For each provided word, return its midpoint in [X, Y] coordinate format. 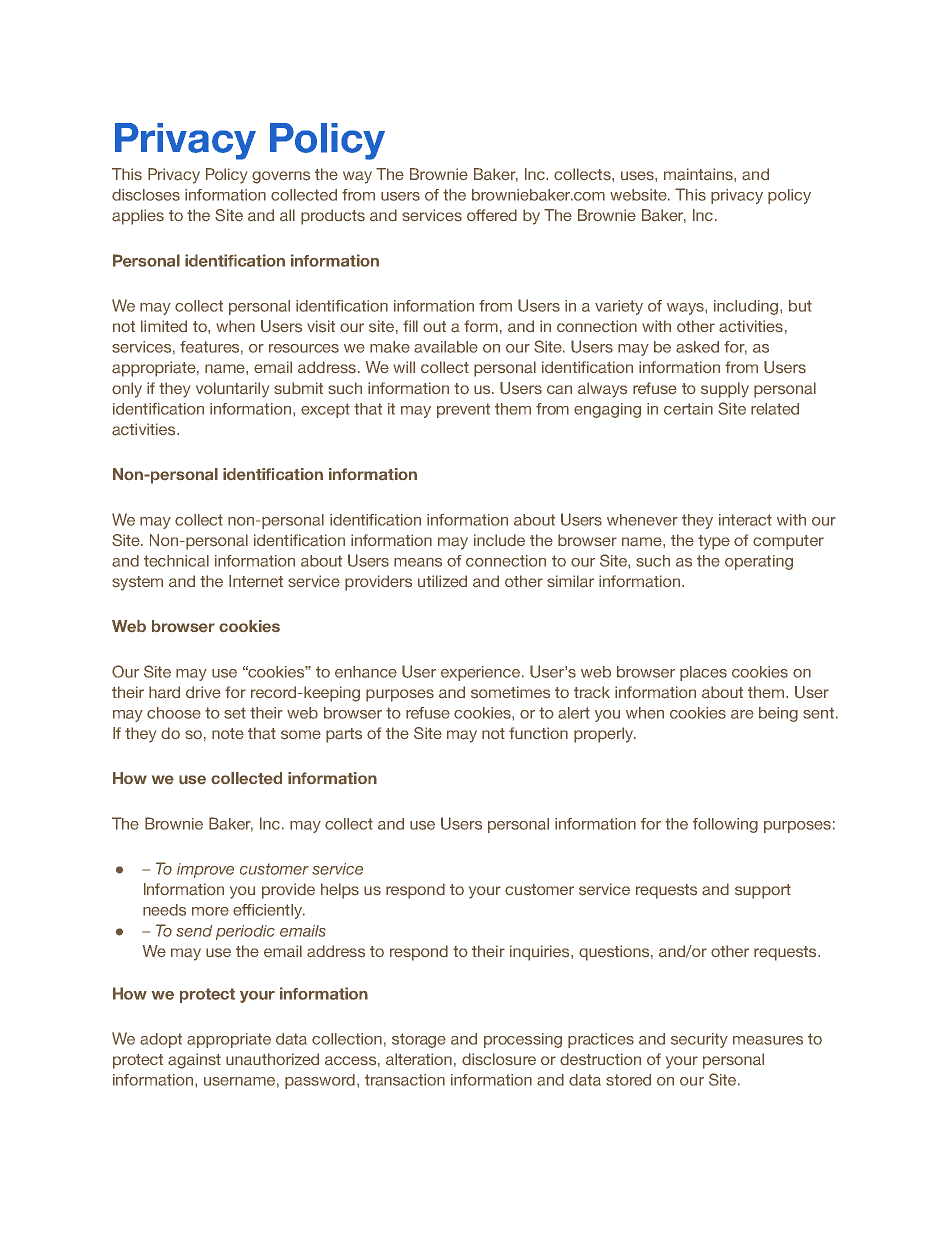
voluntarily [232, 390]
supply [725, 390]
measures [768, 1040]
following [725, 825]
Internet [256, 581]
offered [492, 215]
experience [482, 673]
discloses [146, 195]
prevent [463, 410]
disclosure [499, 1059]
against [194, 1061]
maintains [699, 174]
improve [205, 870]
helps [340, 891]
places [703, 673]
